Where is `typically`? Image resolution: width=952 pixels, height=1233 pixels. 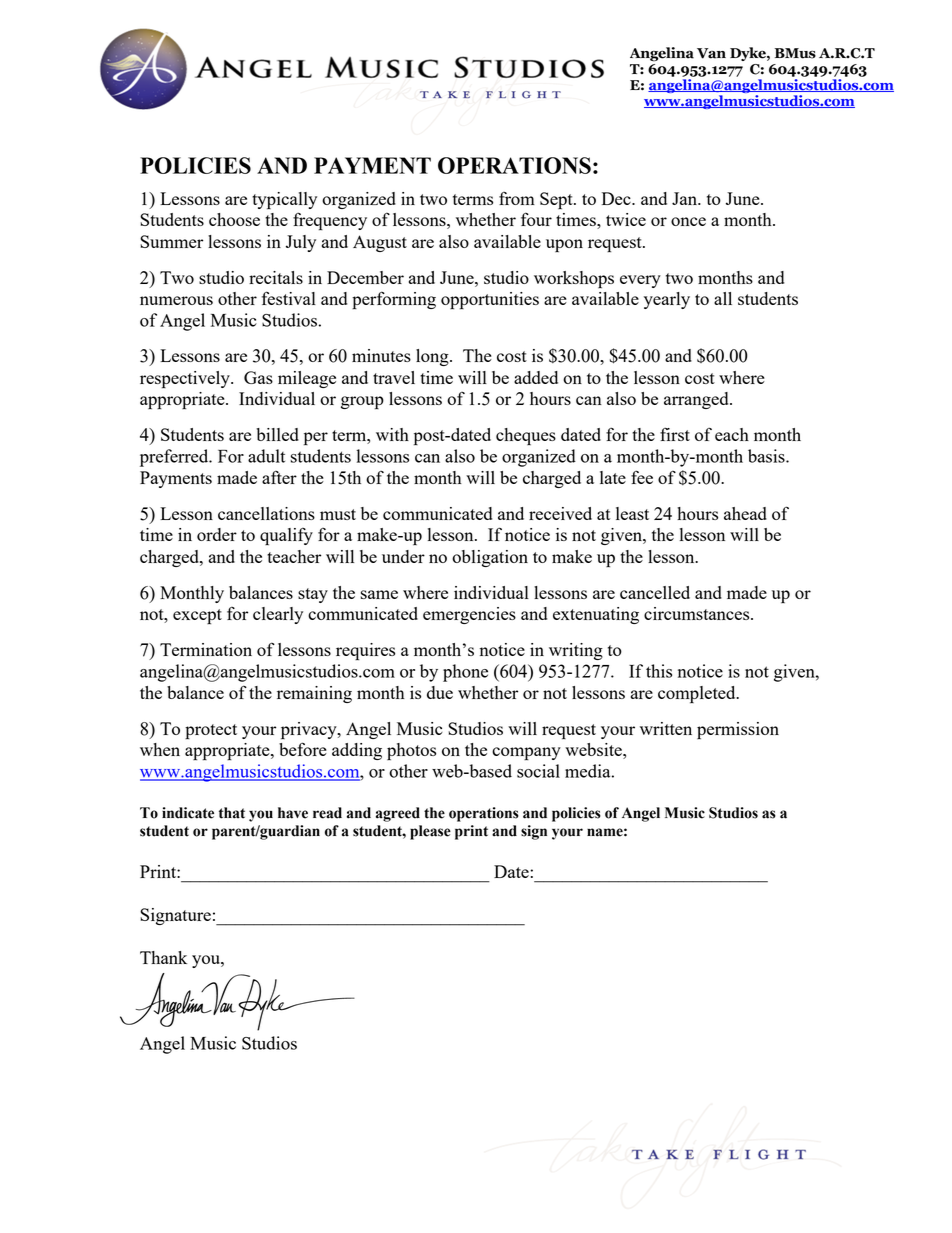
typically is located at coordinates (284, 201).
